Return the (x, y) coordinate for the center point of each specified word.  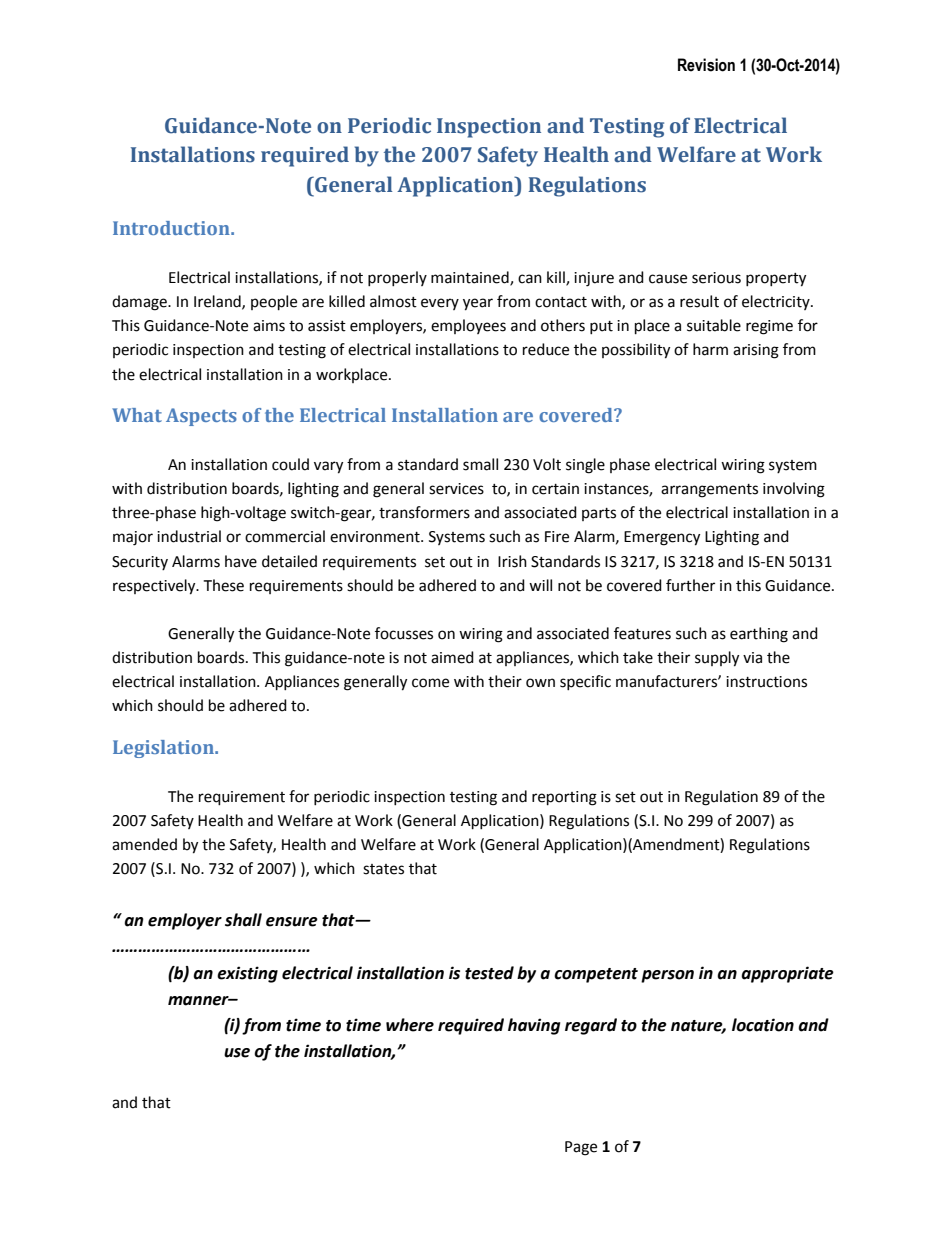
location (763, 1025)
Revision (706, 65)
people (274, 303)
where (410, 1025)
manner (199, 1001)
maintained (471, 278)
